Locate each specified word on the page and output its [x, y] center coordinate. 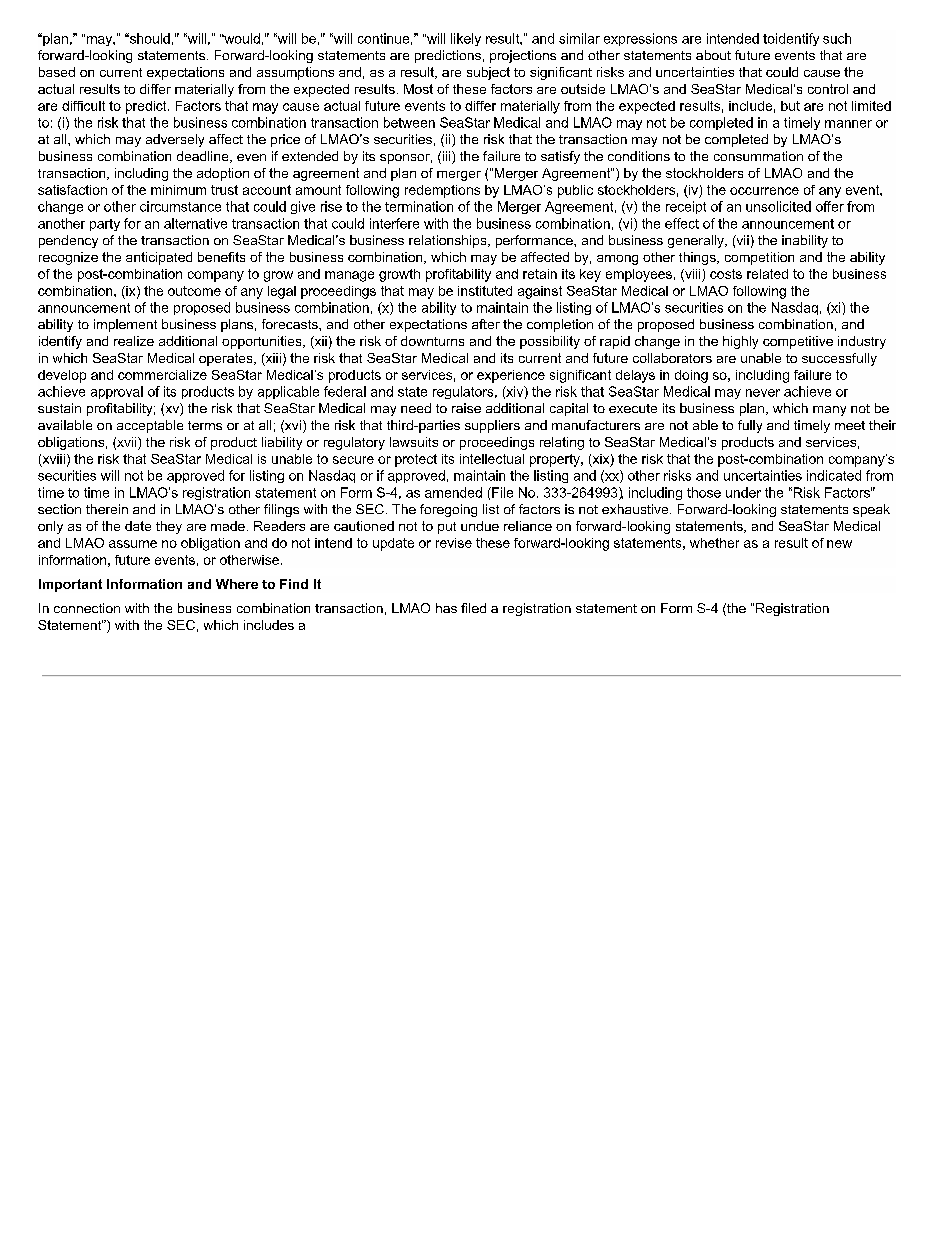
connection [87, 608]
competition [759, 258]
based [57, 72]
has [446, 608]
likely [466, 39]
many [829, 411]
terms [205, 425]
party [105, 225]
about [713, 55]
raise [466, 408]
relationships [449, 241]
